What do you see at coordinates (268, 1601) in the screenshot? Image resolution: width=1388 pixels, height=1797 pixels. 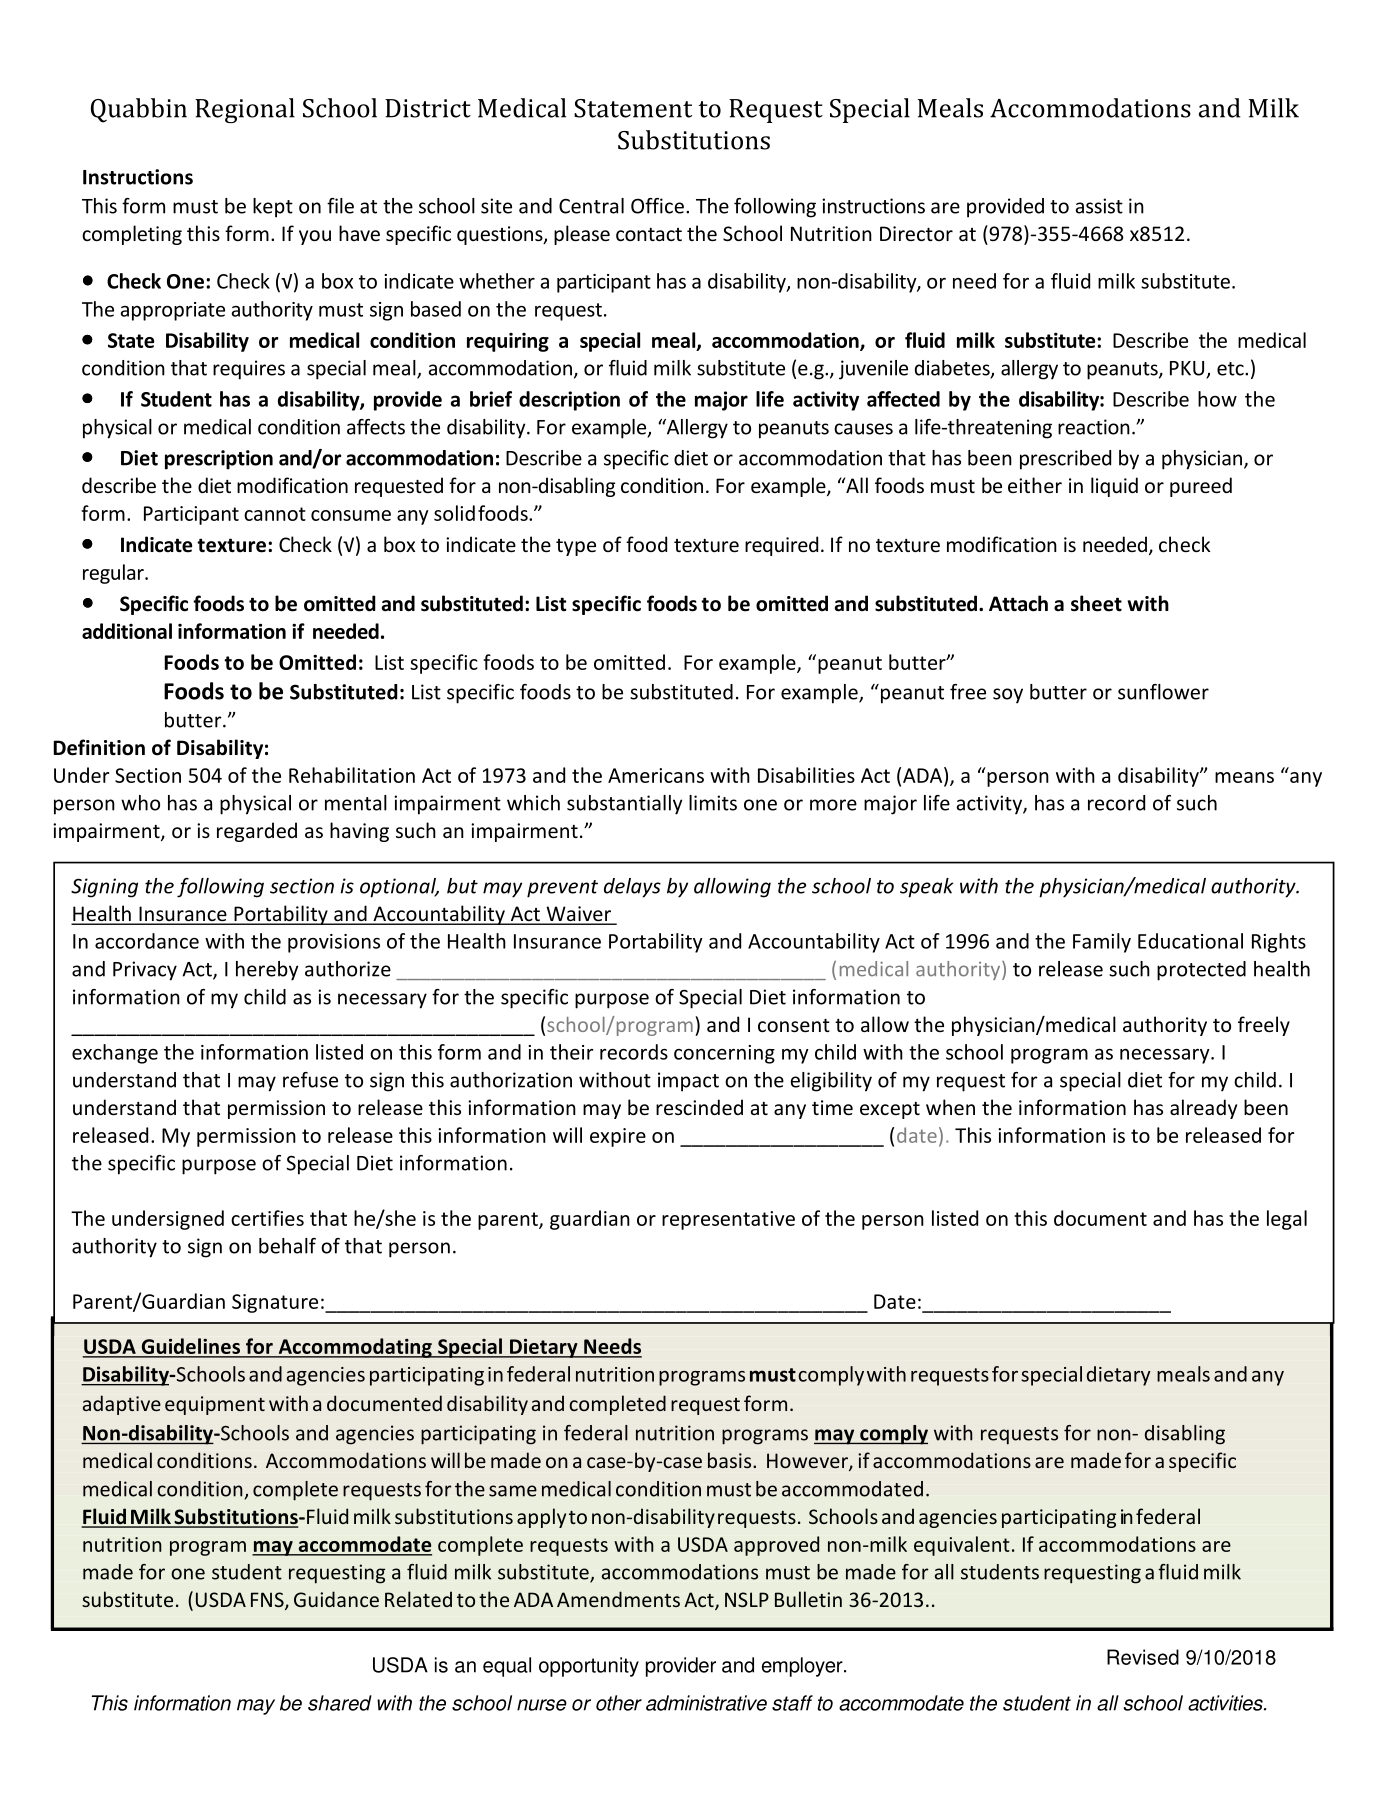 I see `FNS` at bounding box center [268, 1601].
